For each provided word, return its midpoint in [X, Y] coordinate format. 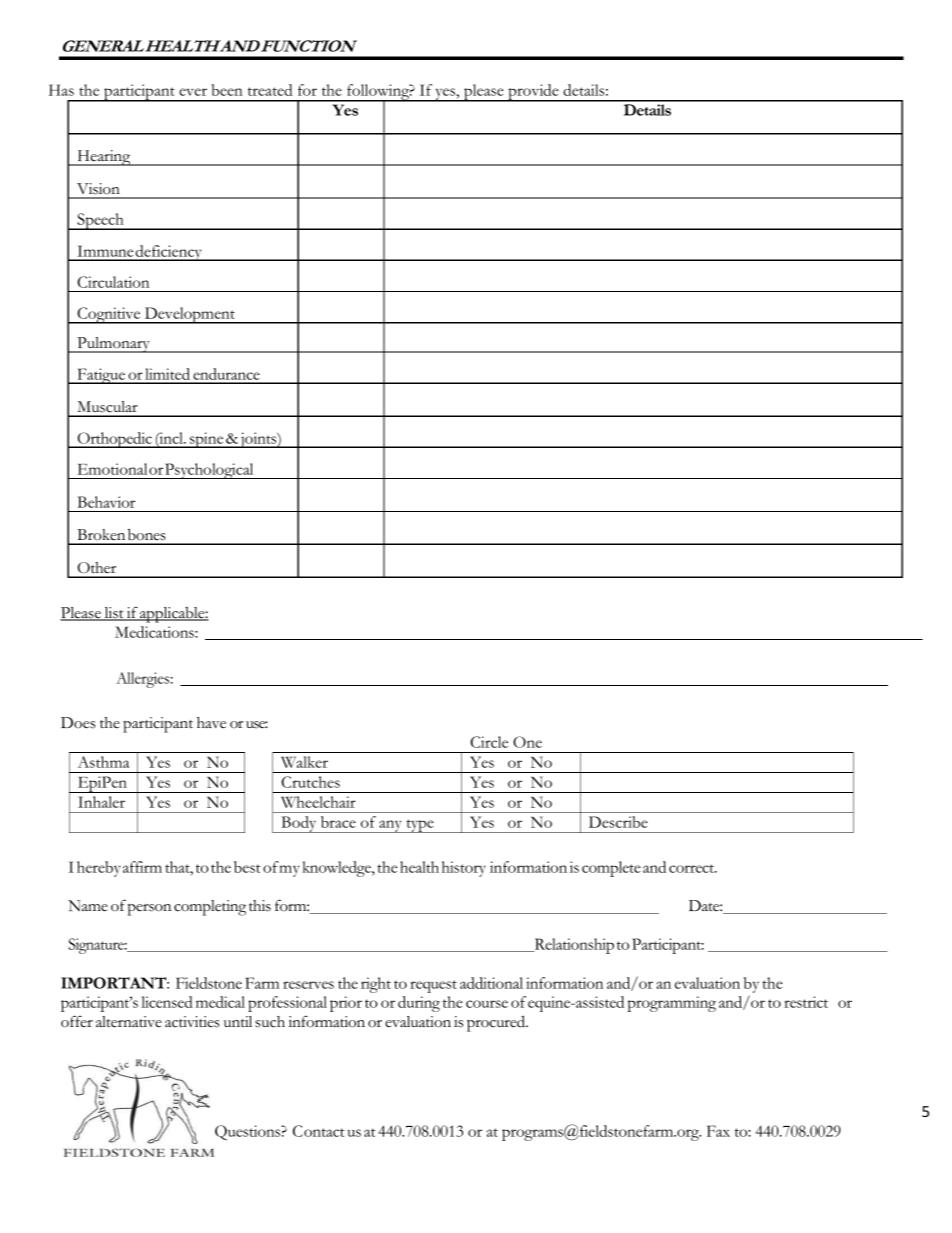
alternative [129, 1022]
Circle [489, 742]
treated [270, 90]
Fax [718, 1131]
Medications [155, 632]
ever [193, 92]
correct [693, 868]
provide [533, 93]
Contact [319, 1131]
